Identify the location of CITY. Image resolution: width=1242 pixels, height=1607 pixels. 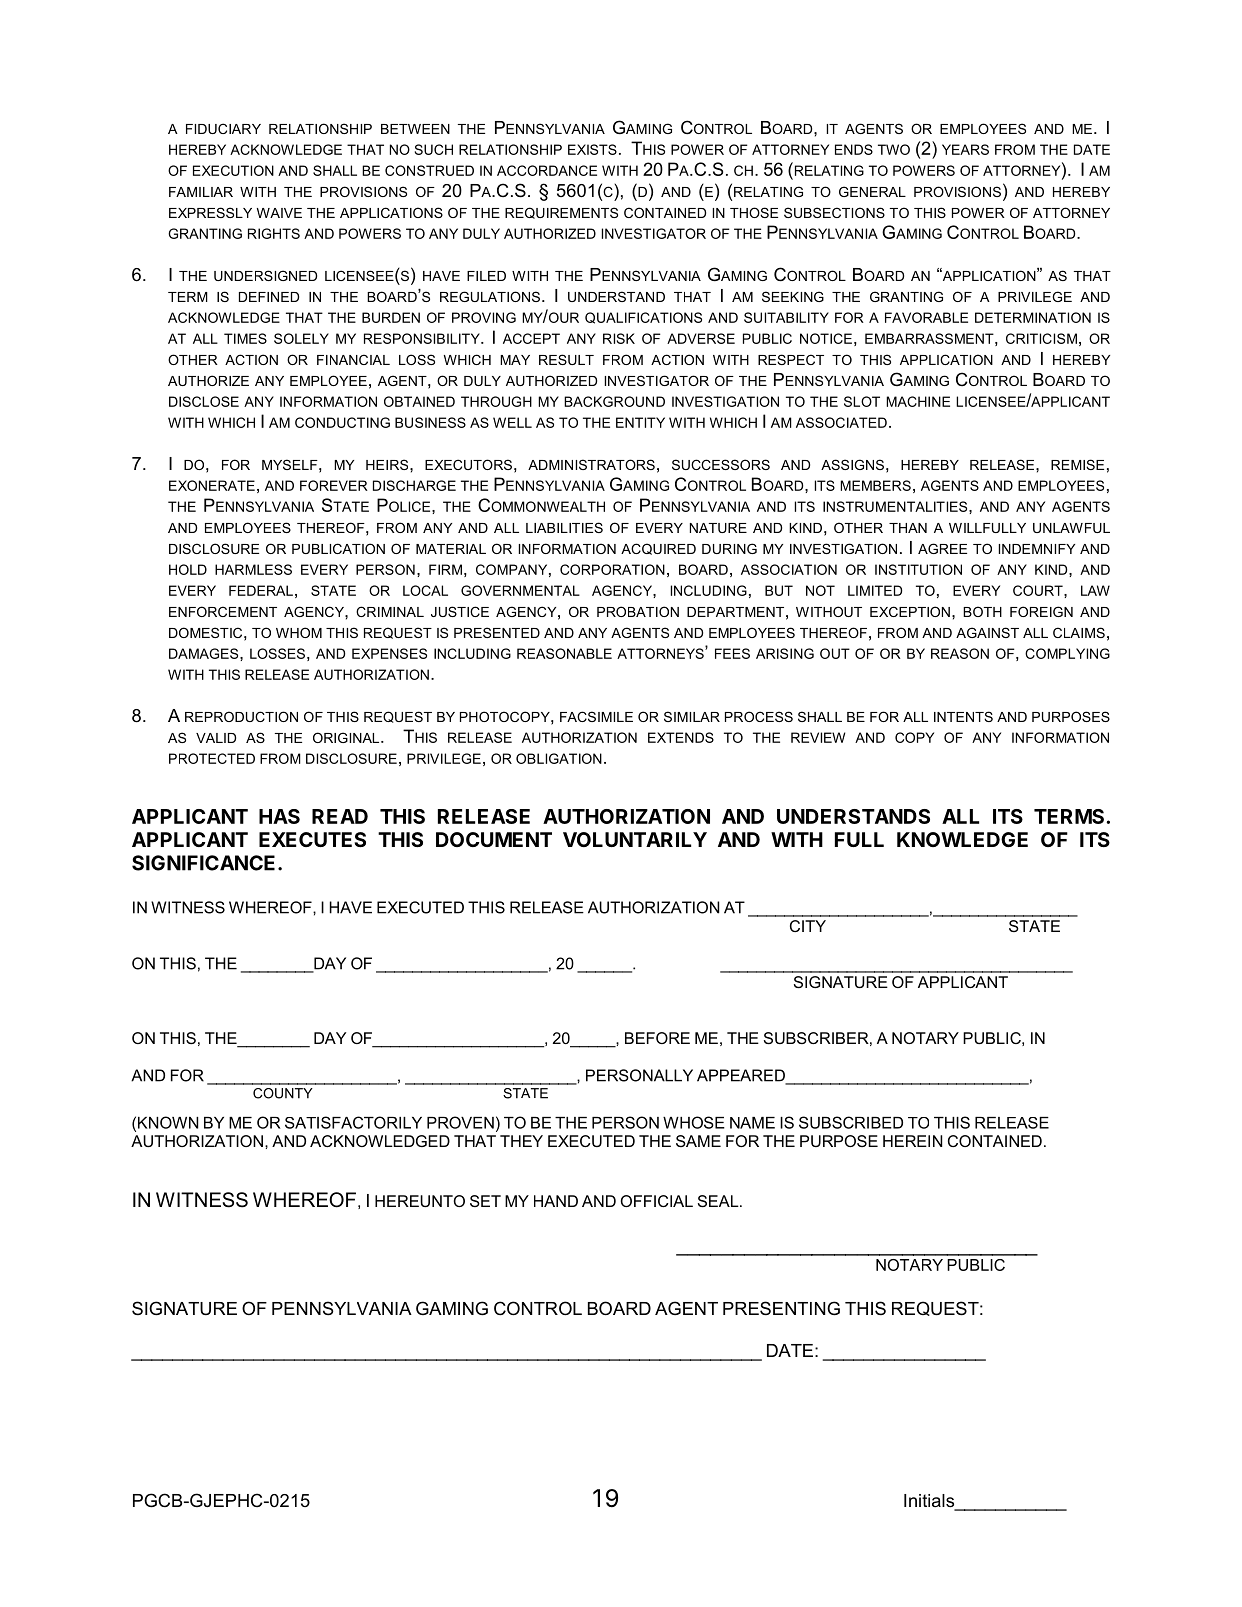
(808, 926).
